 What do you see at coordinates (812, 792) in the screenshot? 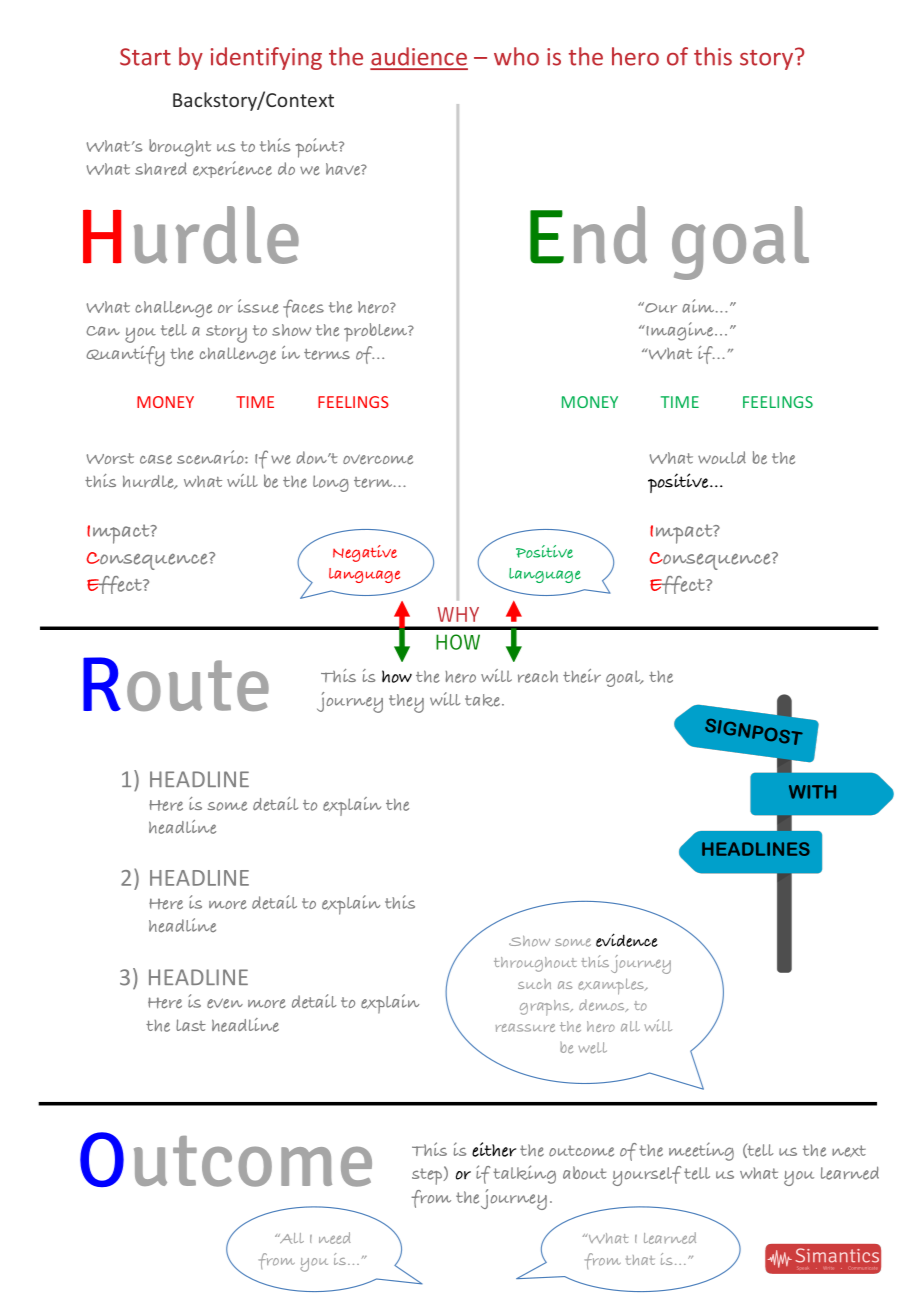
I see `WITH` at bounding box center [812, 792].
